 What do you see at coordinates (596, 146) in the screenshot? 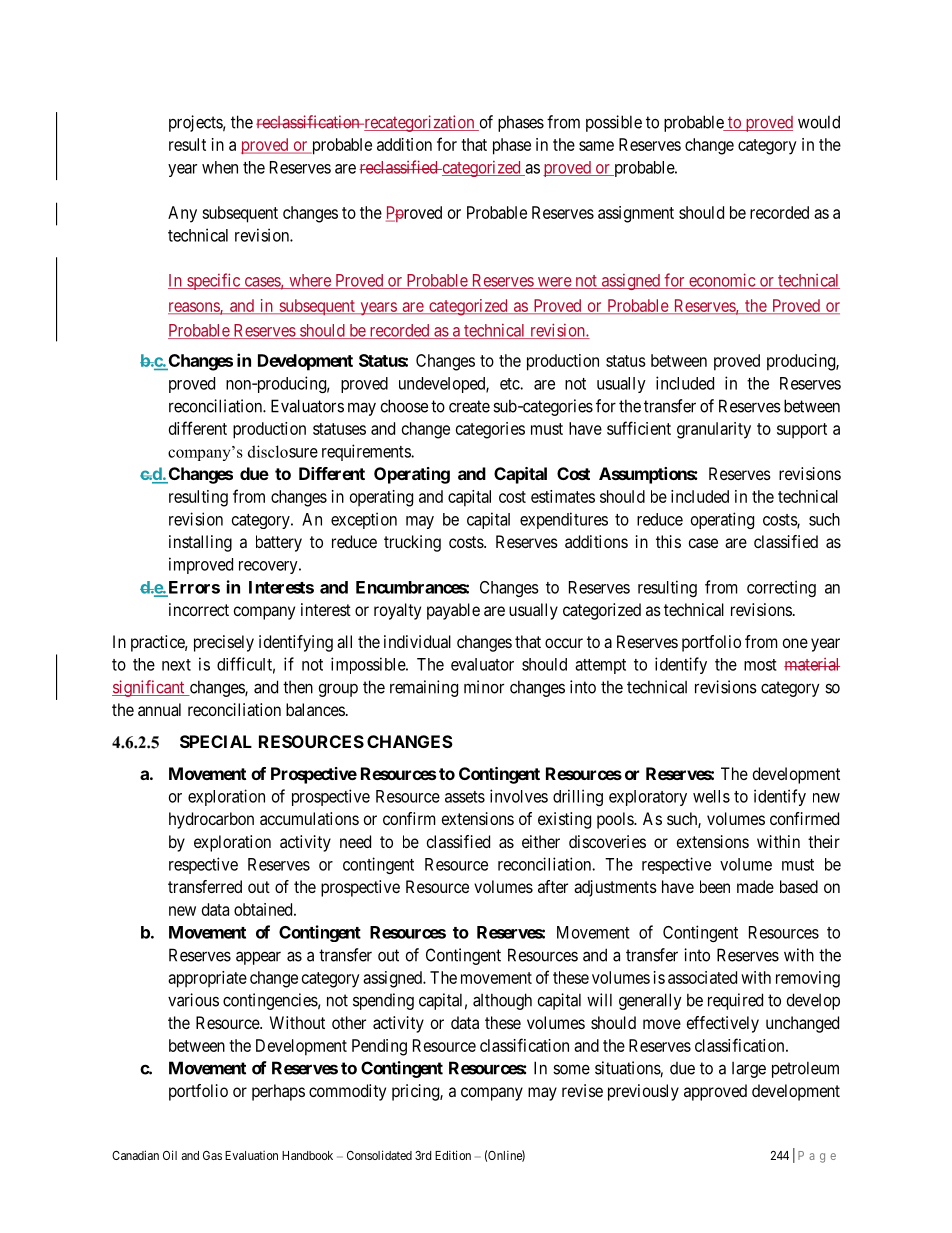
I see `same` at bounding box center [596, 146].
